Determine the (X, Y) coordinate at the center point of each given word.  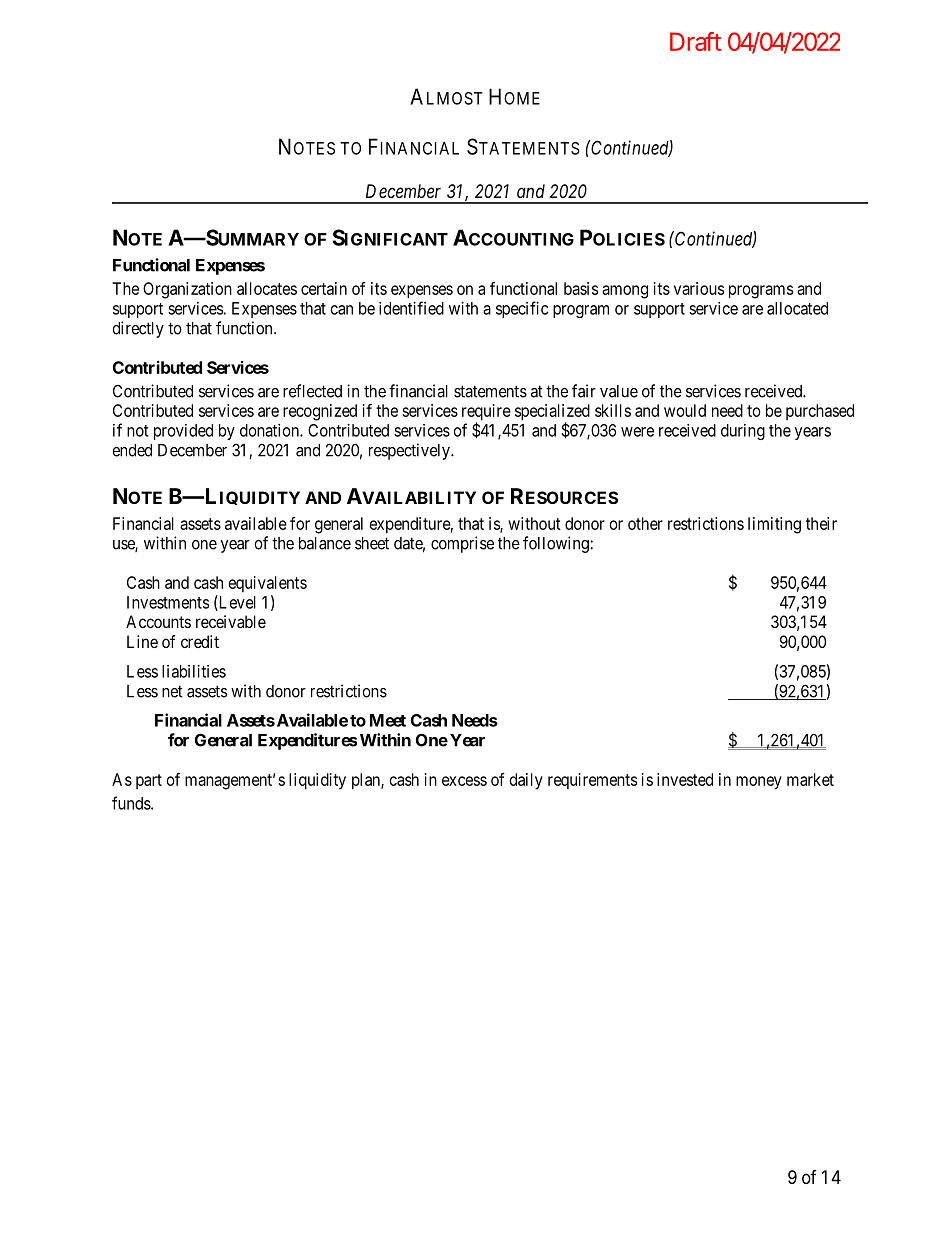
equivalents (268, 584)
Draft (695, 41)
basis (581, 288)
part (149, 781)
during (743, 432)
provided (183, 432)
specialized (552, 413)
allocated (797, 308)
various (699, 288)
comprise (462, 544)
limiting (774, 525)
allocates (267, 288)
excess (464, 781)
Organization (187, 290)
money (759, 783)
